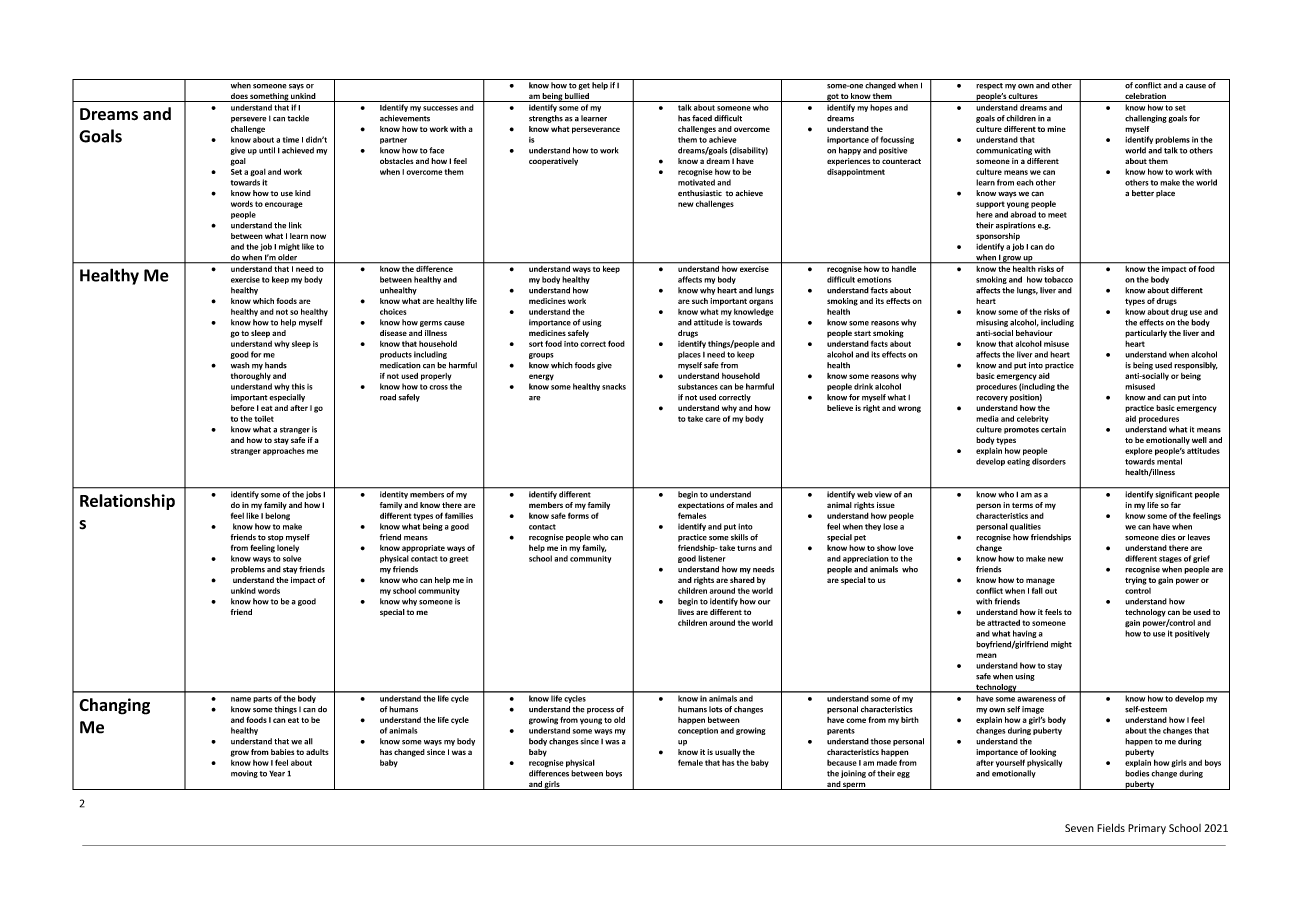 The height and width of the screenshot is (924, 1307). What do you see at coordinates (240, 365) in the screenshot?
I see `wash` at bounding box center [240, 365].
